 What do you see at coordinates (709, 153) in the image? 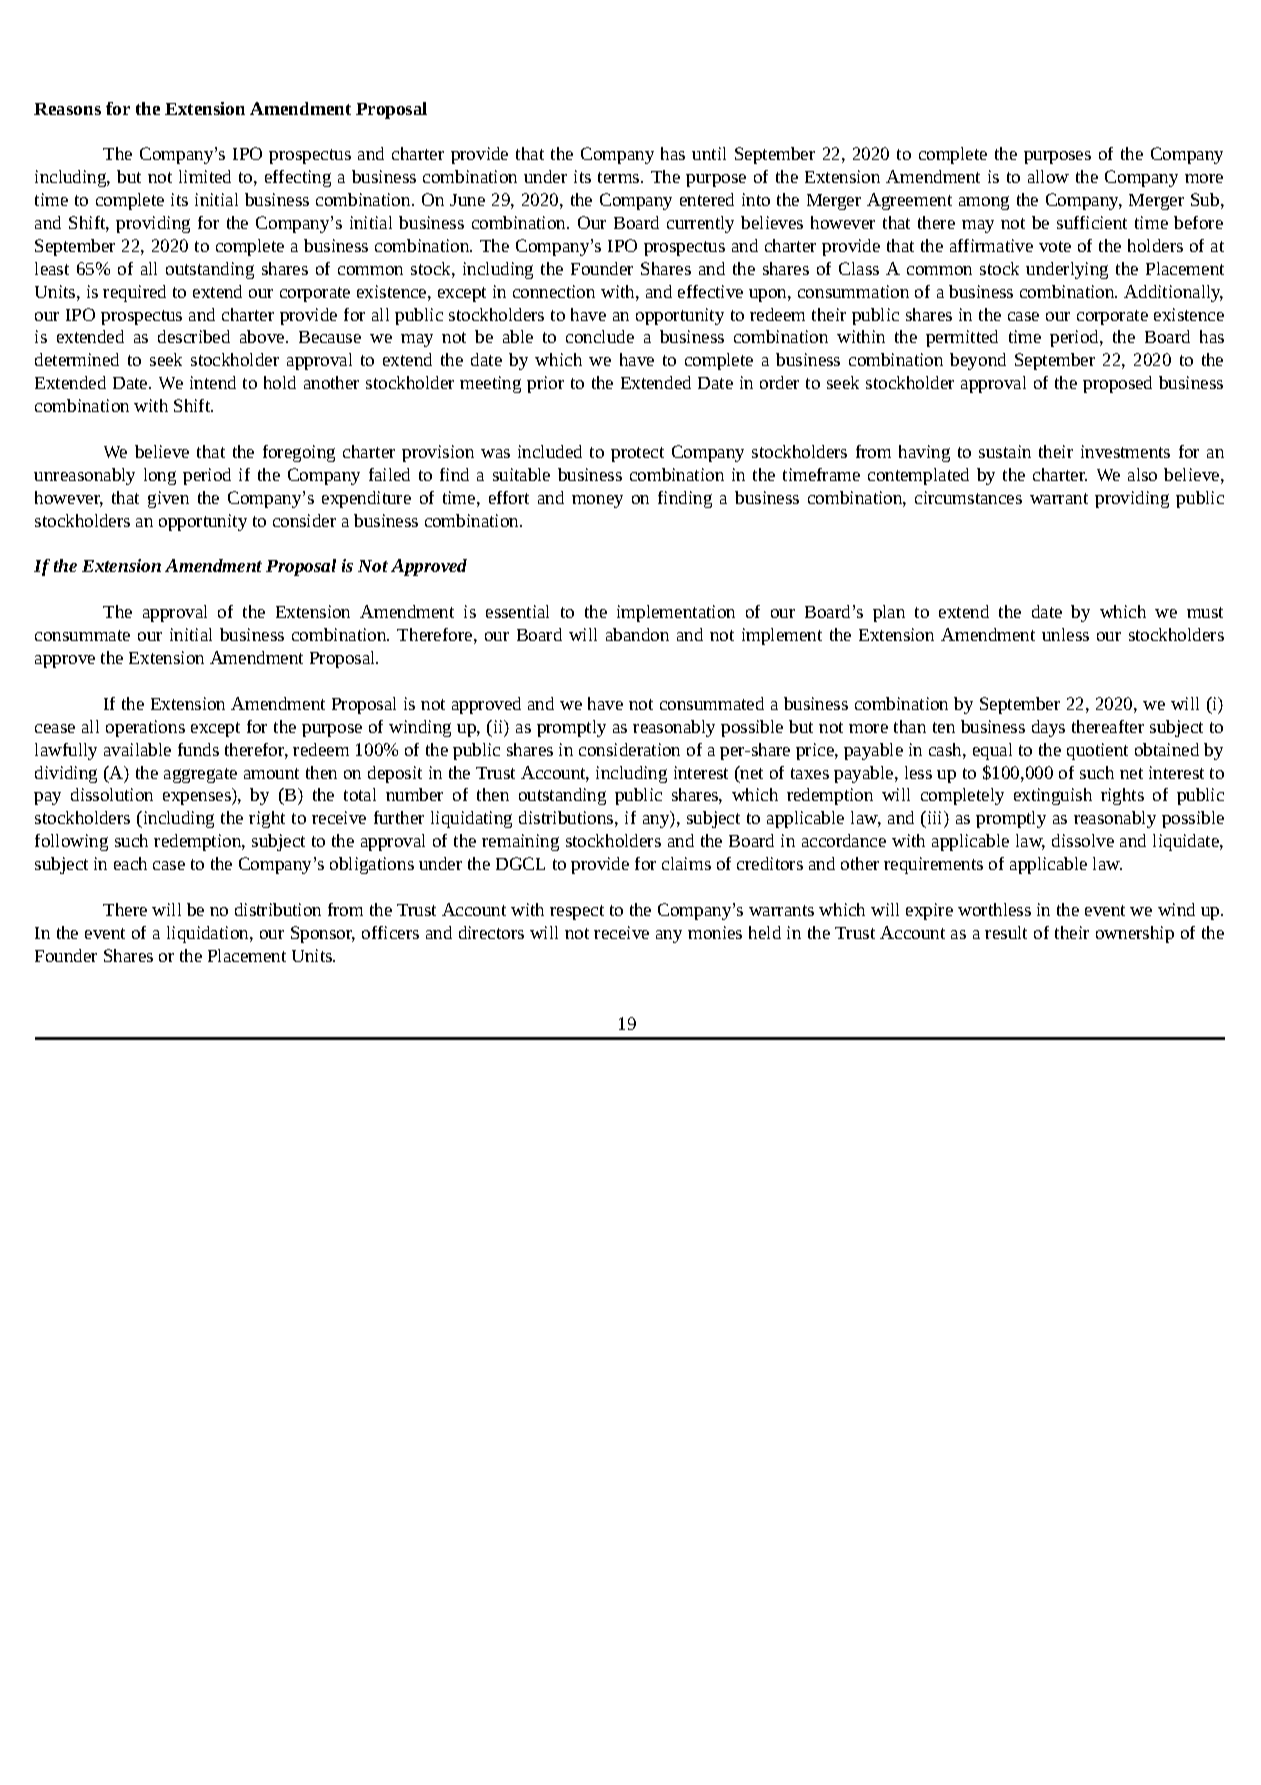
I see `until` at bounding box center [709, 153].
